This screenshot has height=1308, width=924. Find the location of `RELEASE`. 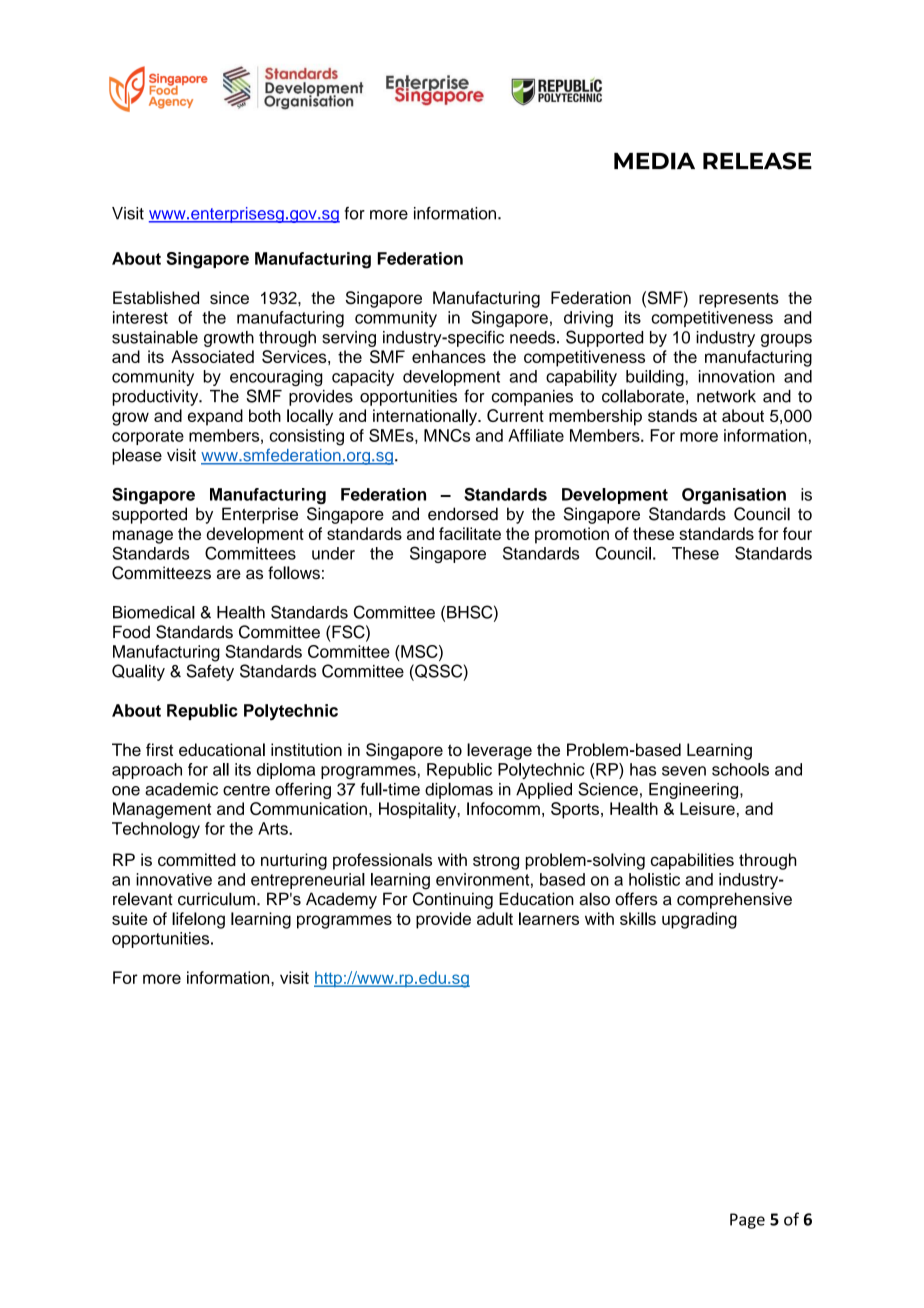

RELEASE is located at coordinates (757, 161).
